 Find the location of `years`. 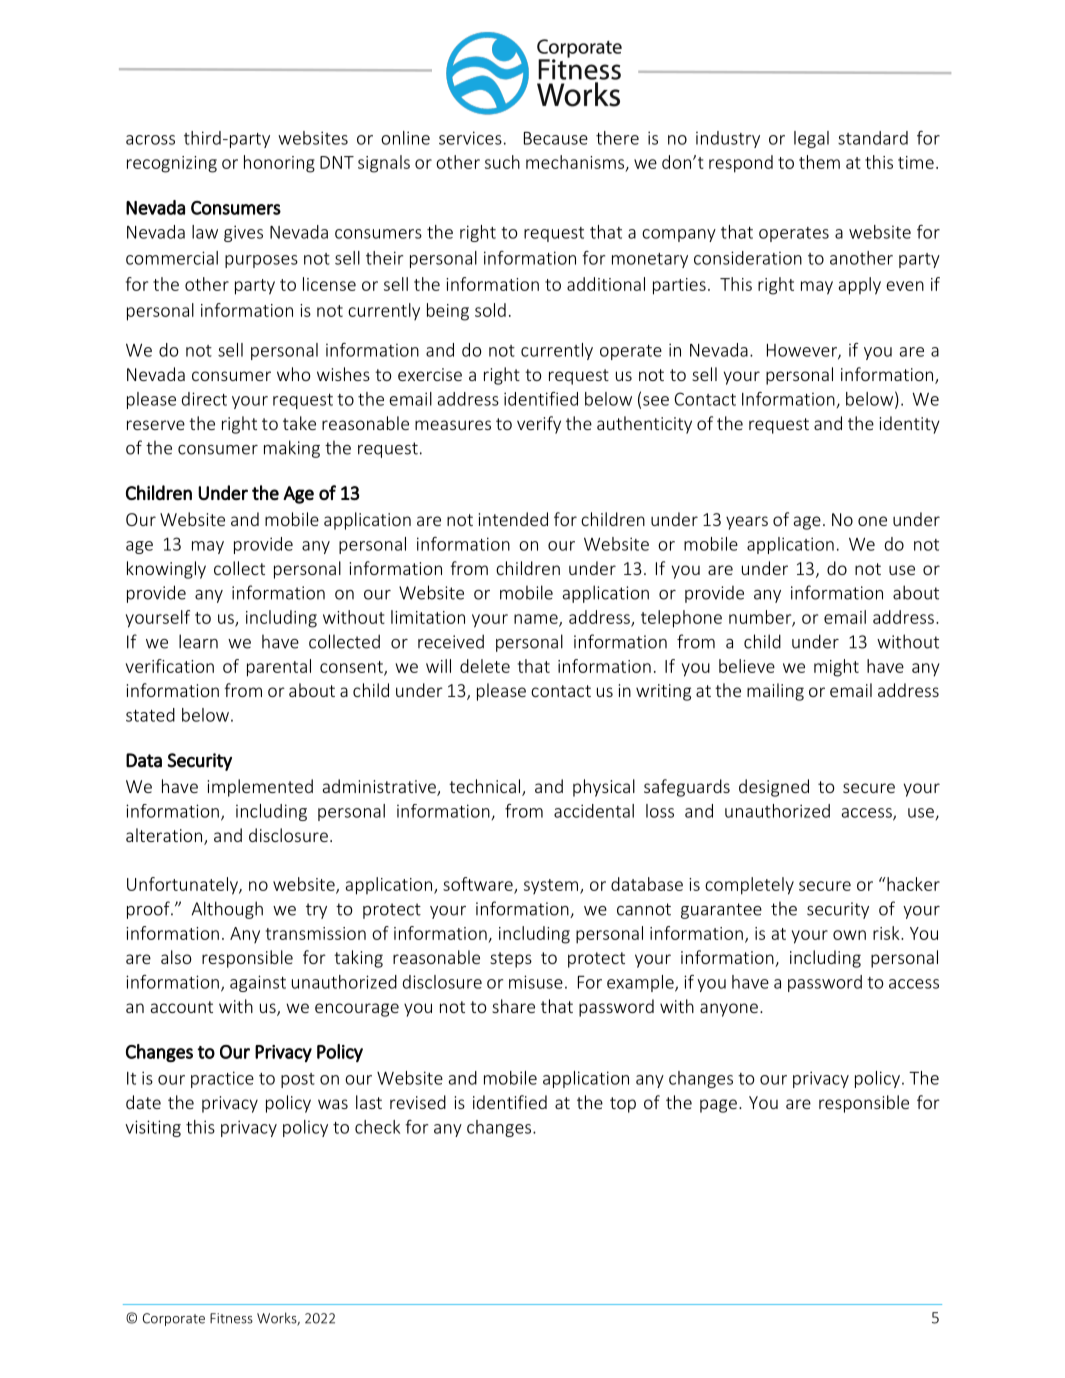

years is located at coordinates (747, 523).
